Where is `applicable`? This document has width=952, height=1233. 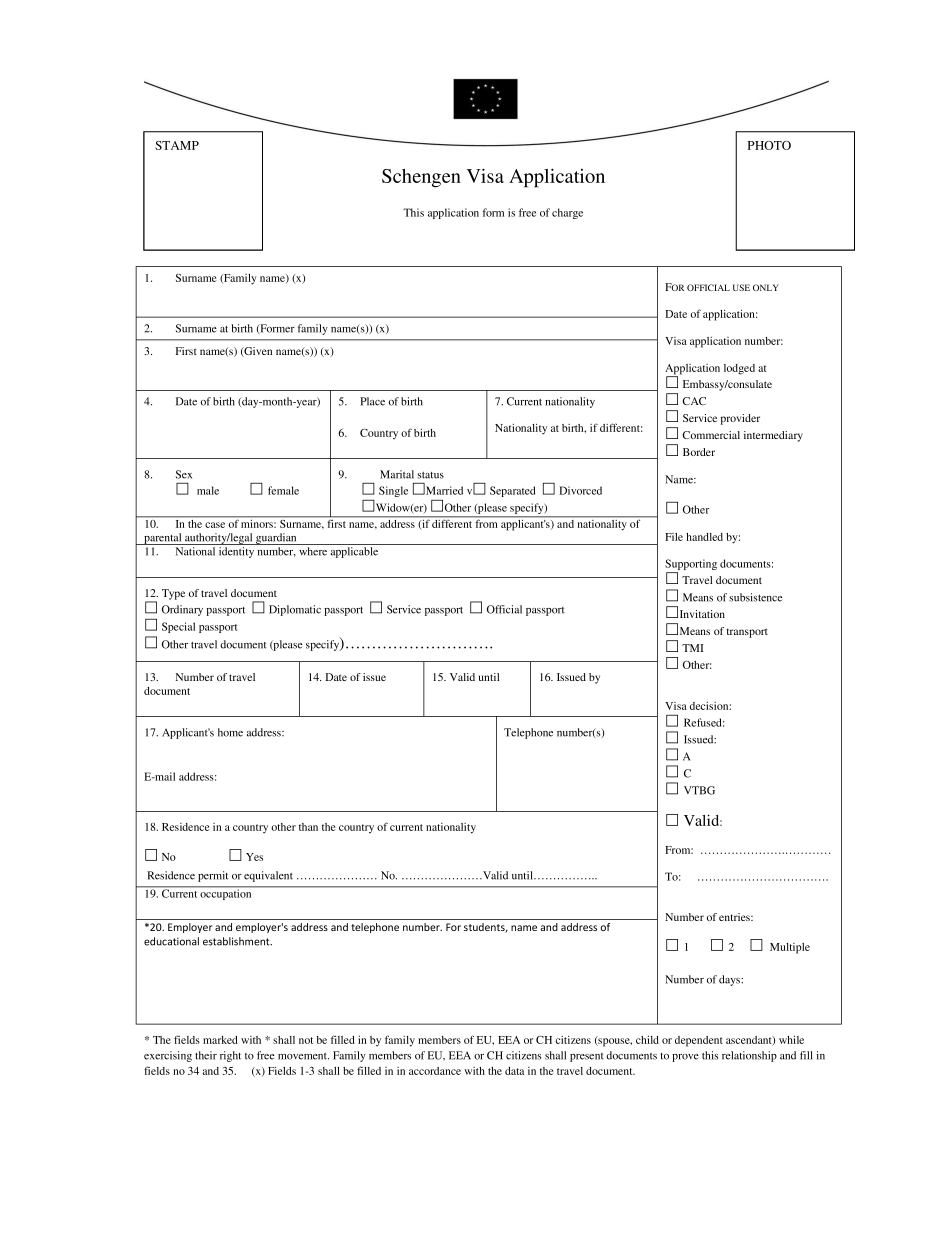
applicable is located at coordinates (354, 552).
